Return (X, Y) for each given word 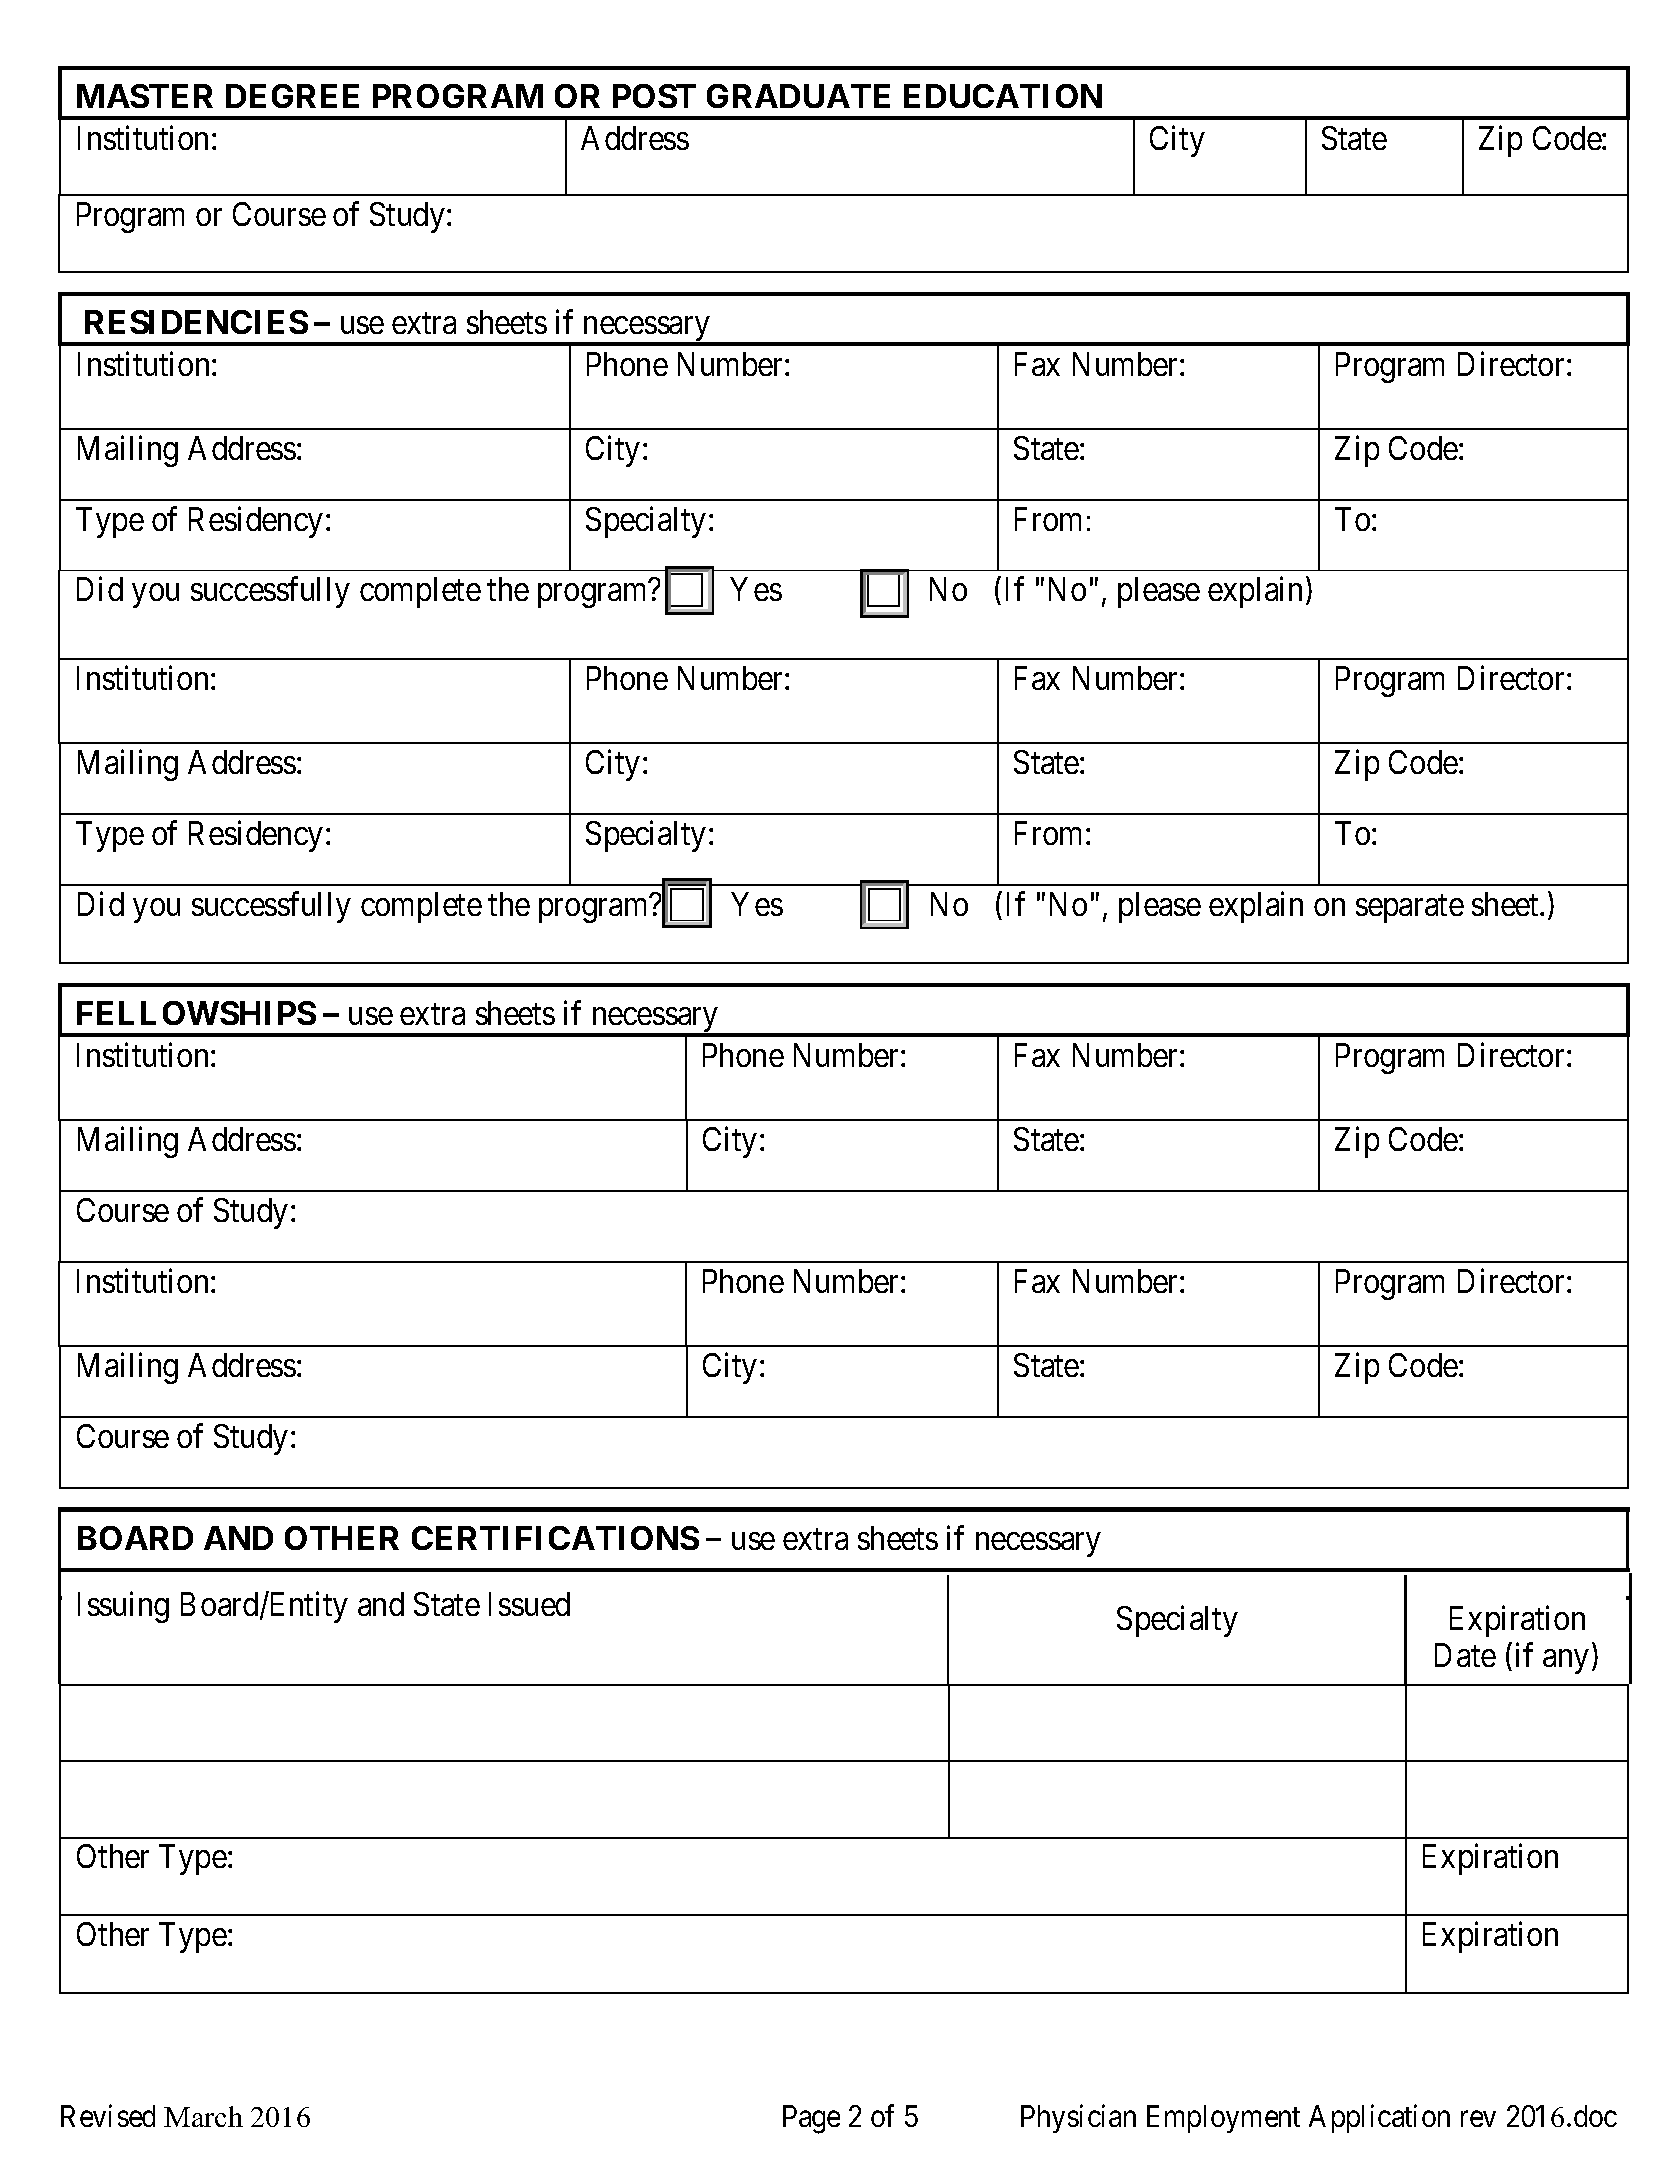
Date (1465, 1655)
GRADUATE (798, 96)
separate (1410, 909)
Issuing (123, 1607)
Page (811, 2119)
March (203, 2116)
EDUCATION (1003, 96)
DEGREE (292, 96)
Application (1379, 2118)
